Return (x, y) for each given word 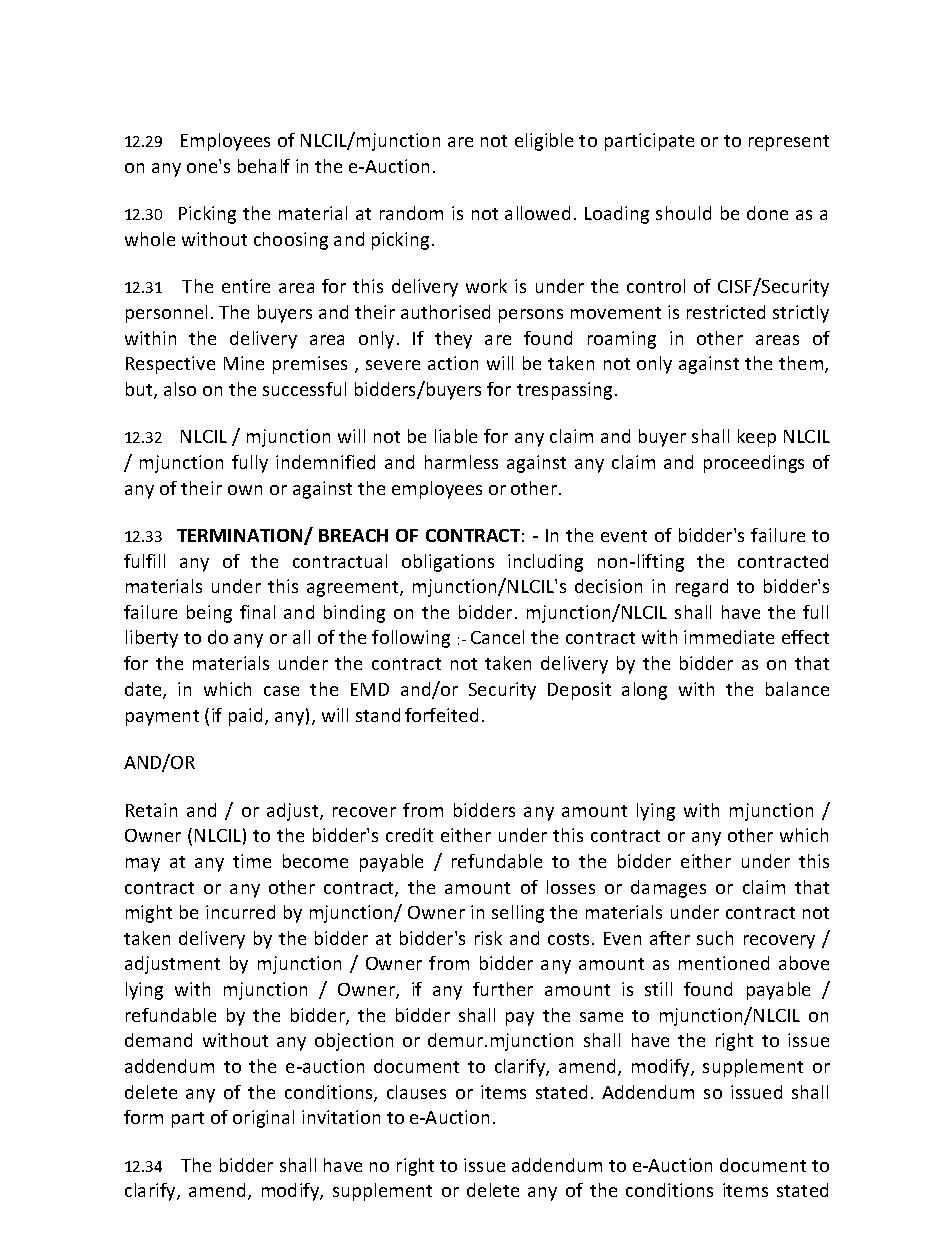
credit (409, 835)
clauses (416, 1092)
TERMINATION (241, 537)
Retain (151, 810)
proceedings (754, 464)
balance (797, 689)
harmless (461, 462)
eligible (544, 142)
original (263, 1119)
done (767, 213)
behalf (264, 166)
